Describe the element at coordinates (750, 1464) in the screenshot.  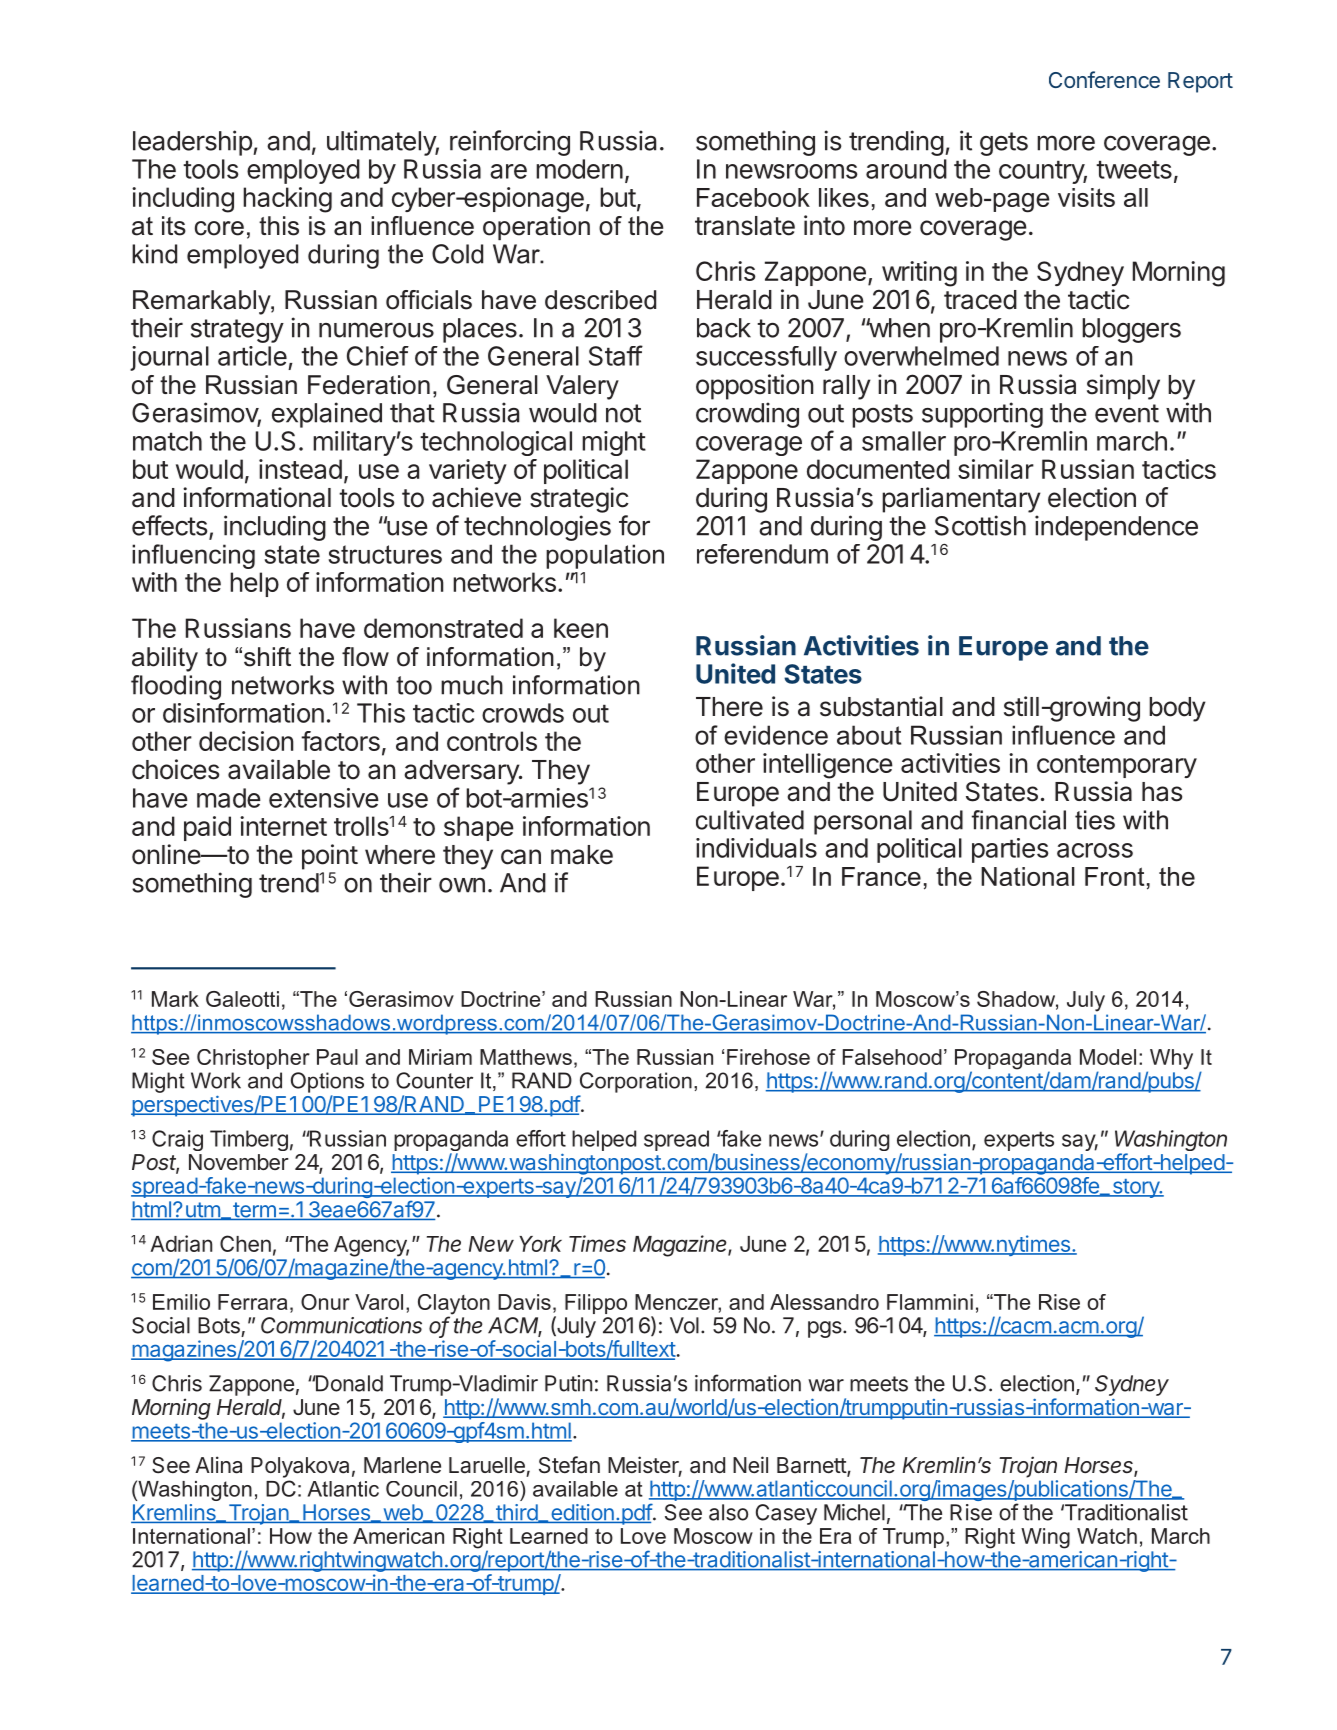
I see `Neil` at that location.
